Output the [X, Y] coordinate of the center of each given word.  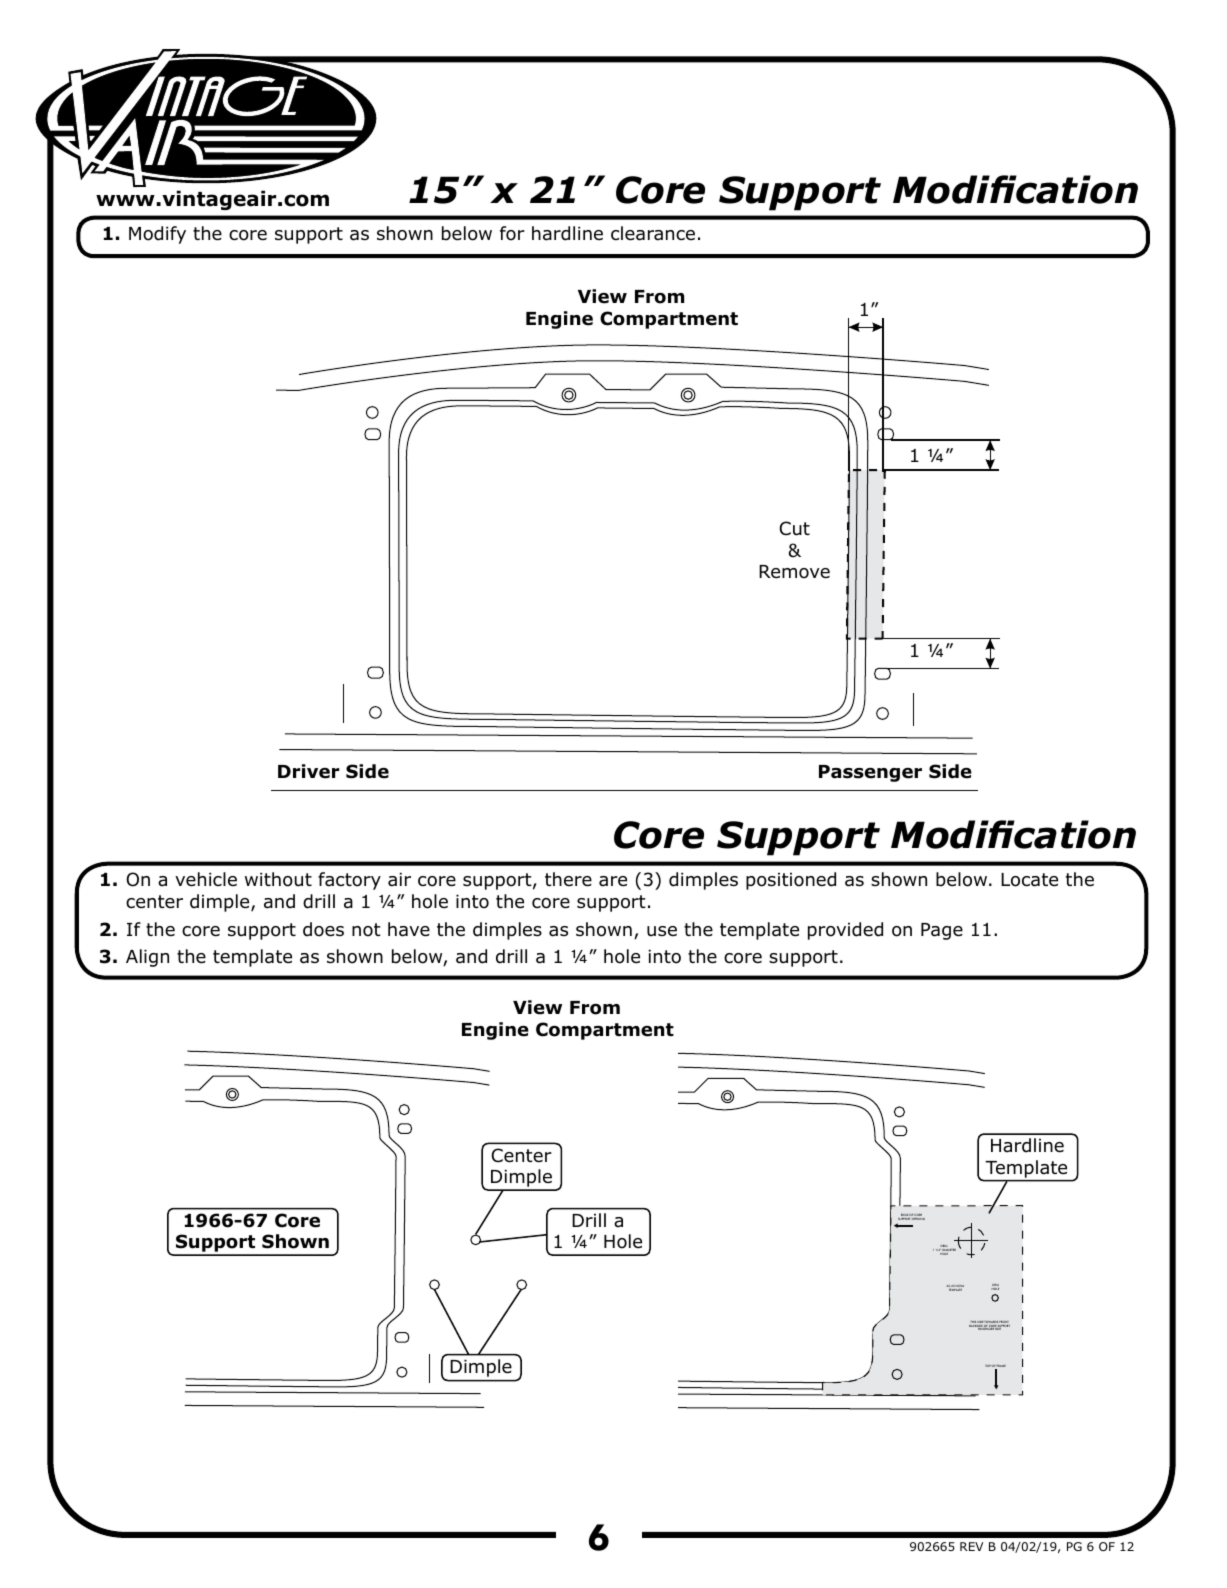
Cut [794, 528]
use [662, 931]
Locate [1029, 880]
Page [942, 931]
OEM [995, 1286]
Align [147, 958]
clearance [653, 233]
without [278, 879]
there [568, 879]
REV [971, 1546]
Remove [794, 572]
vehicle [206, 879]
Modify [157, 235]
